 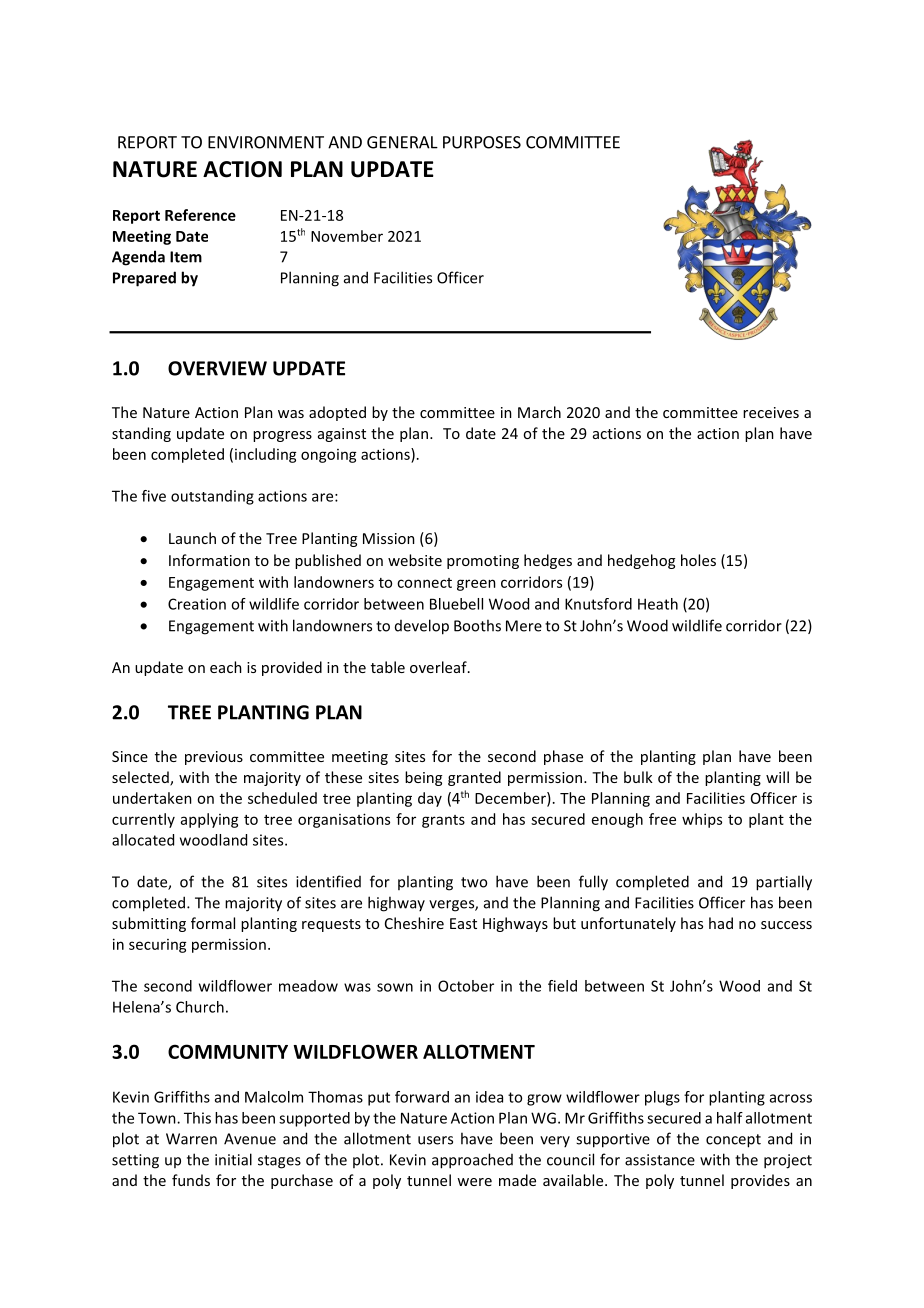 I want to click on East, so click(x=463, y=923).
